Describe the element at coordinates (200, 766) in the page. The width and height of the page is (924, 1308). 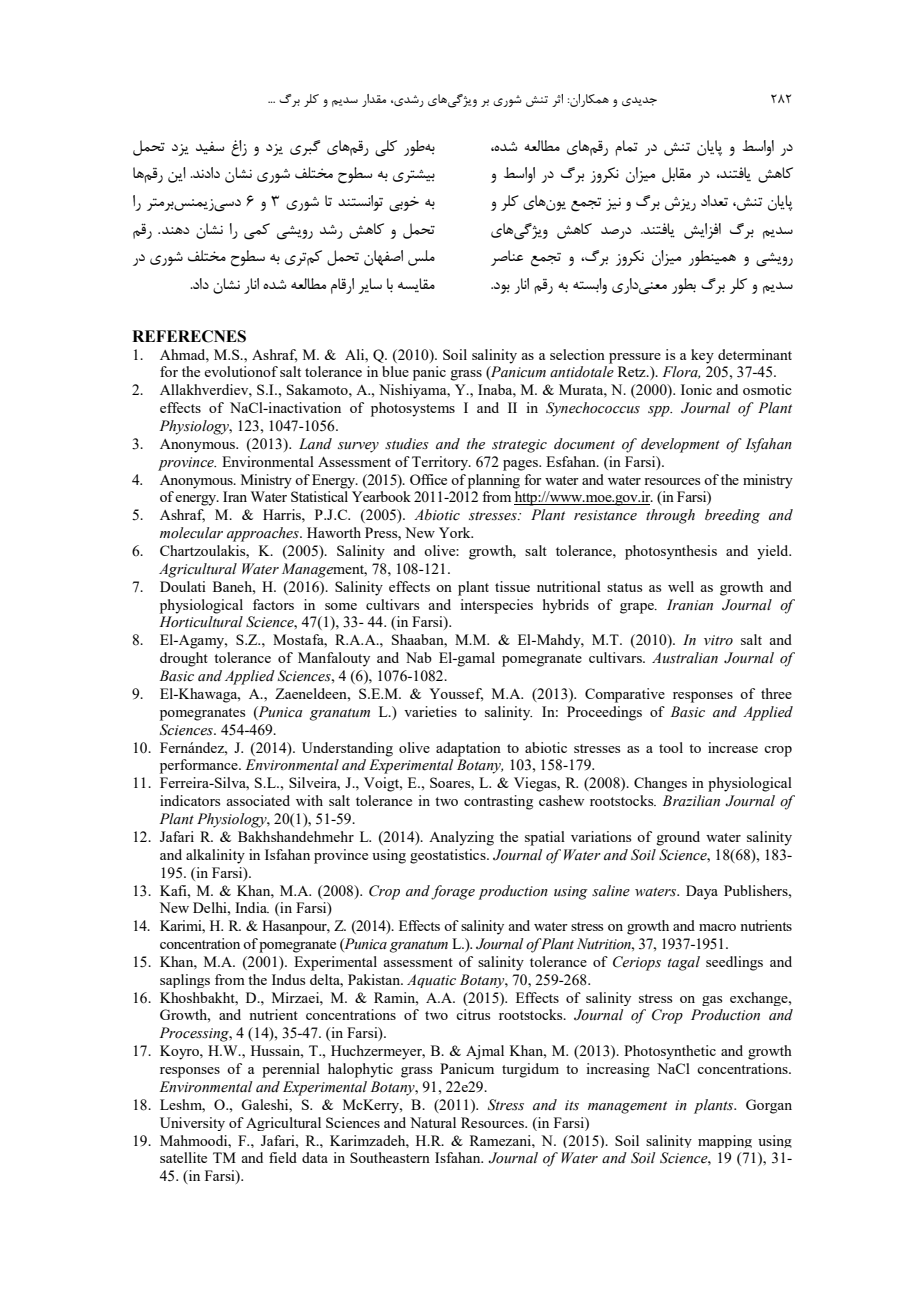
I see `performance` at that location.
